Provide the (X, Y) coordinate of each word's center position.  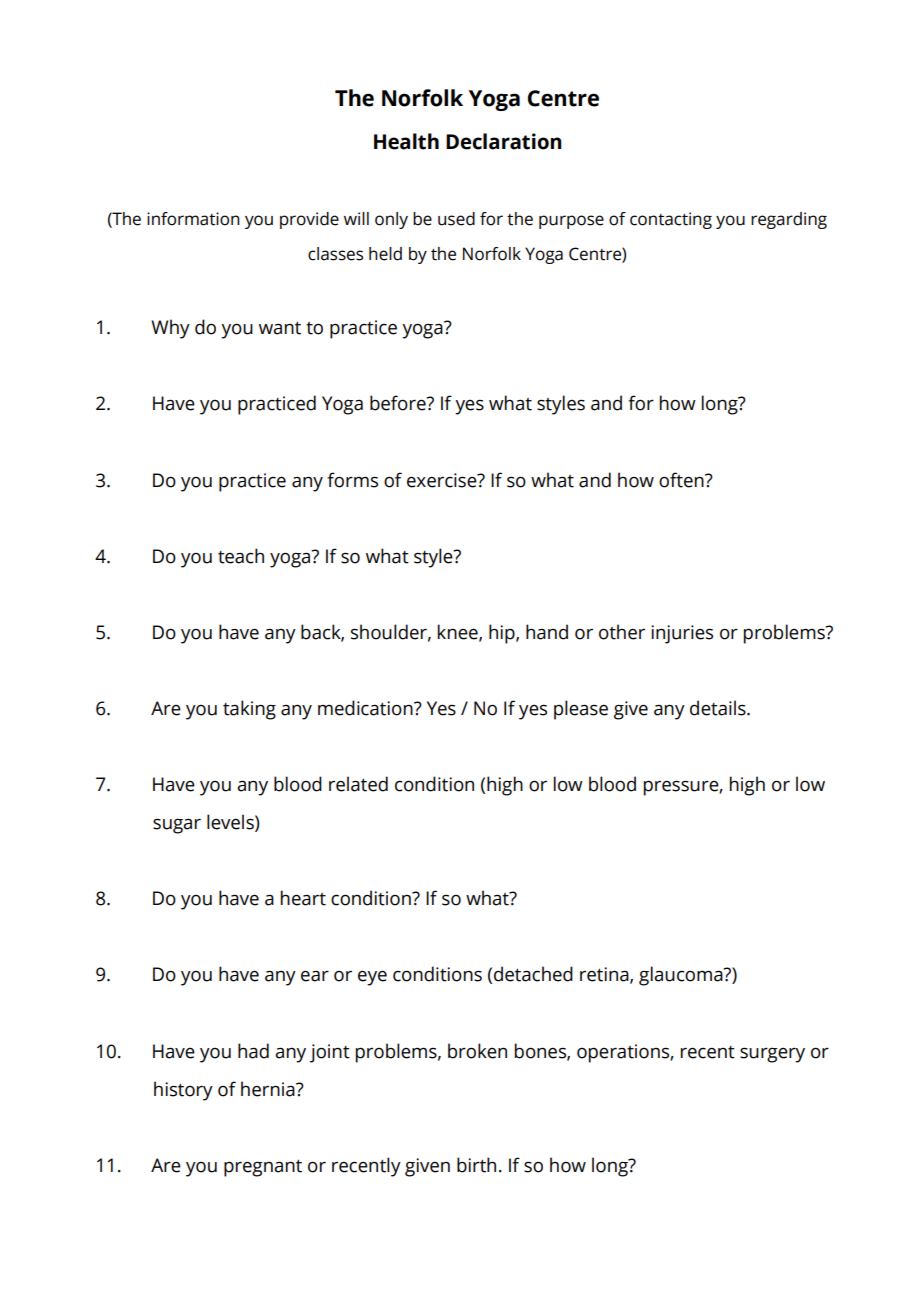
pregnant (263, 1168)
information (193, 219)
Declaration (504, 141)
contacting (671, 220)
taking (249, 710)
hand (547, 632)
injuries (682, 634)
